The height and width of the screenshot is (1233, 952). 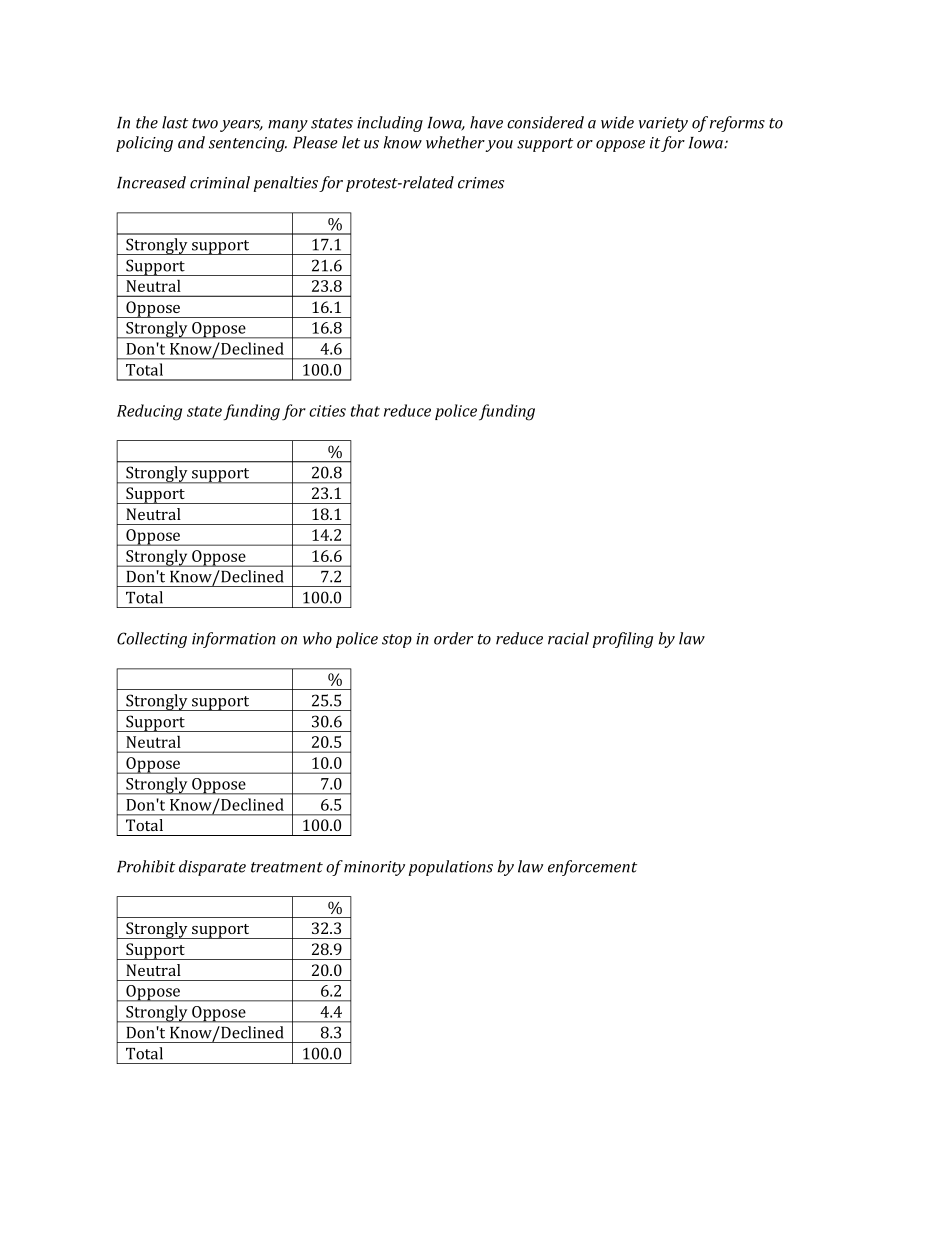 What do you see at coordinates (623, 640) in the screenshot?
I see `profiling` at bounding box center [623, 640].
